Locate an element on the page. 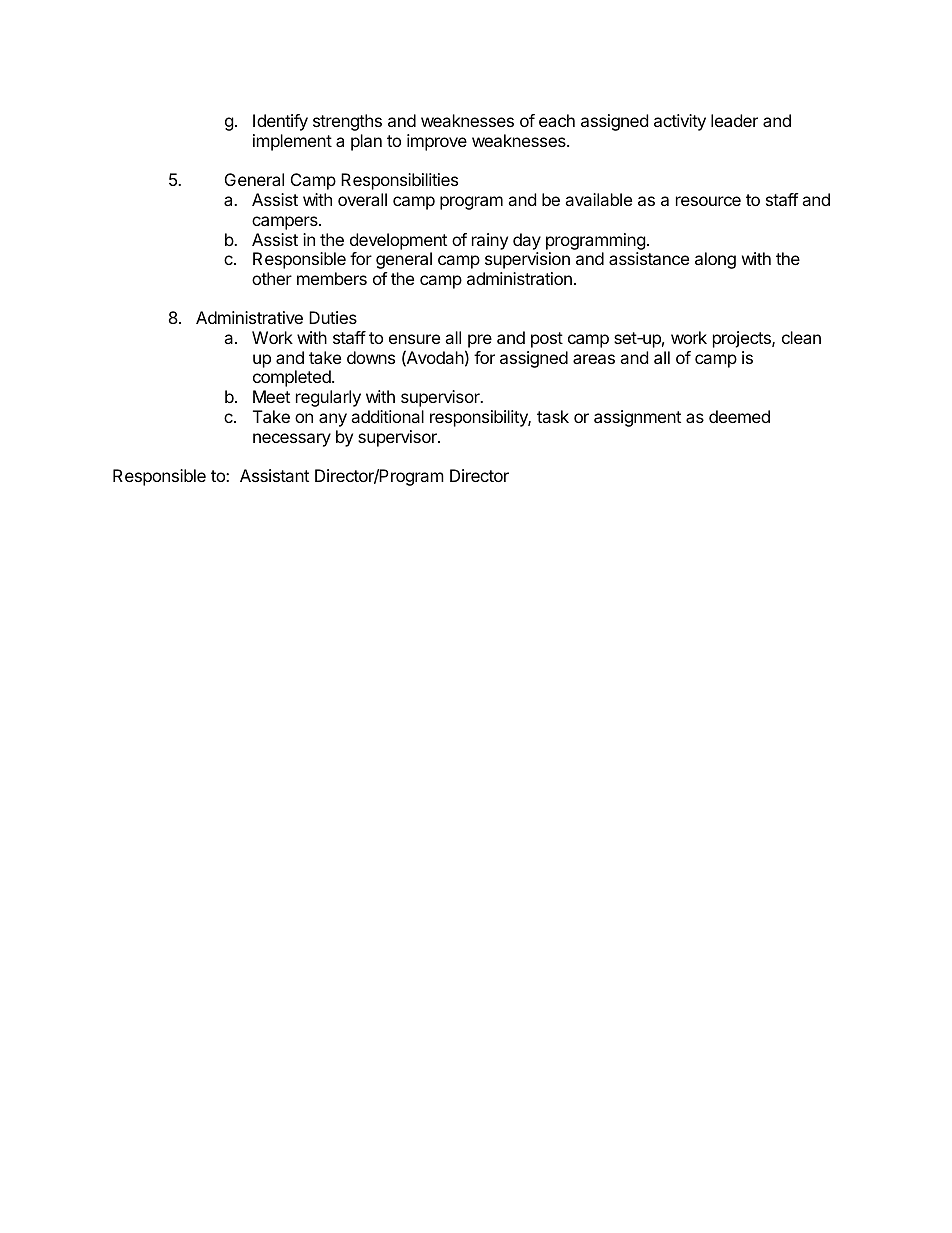  available is located at coordinates (598, 199).
